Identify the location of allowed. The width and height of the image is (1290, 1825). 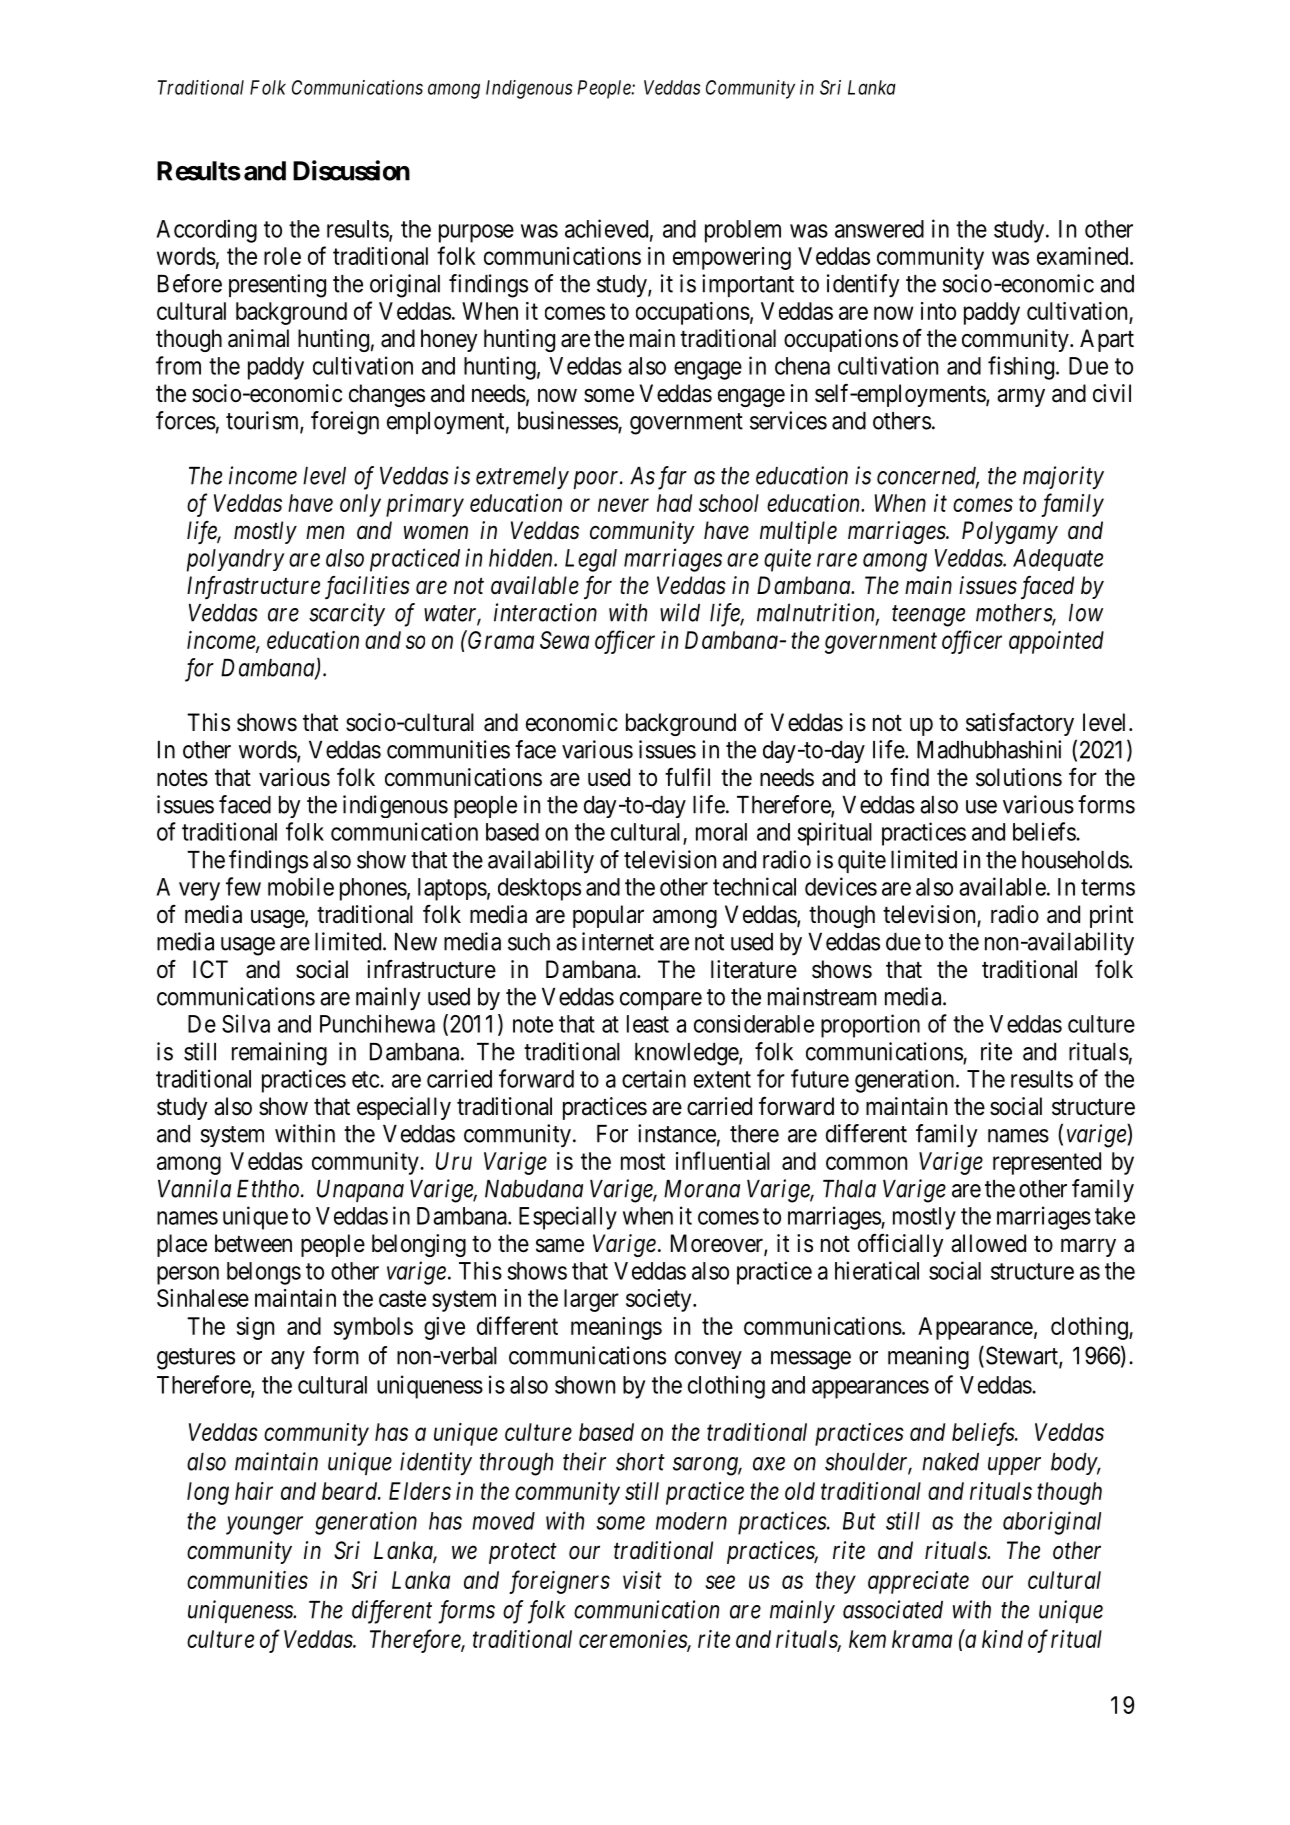
(988, 1243).
